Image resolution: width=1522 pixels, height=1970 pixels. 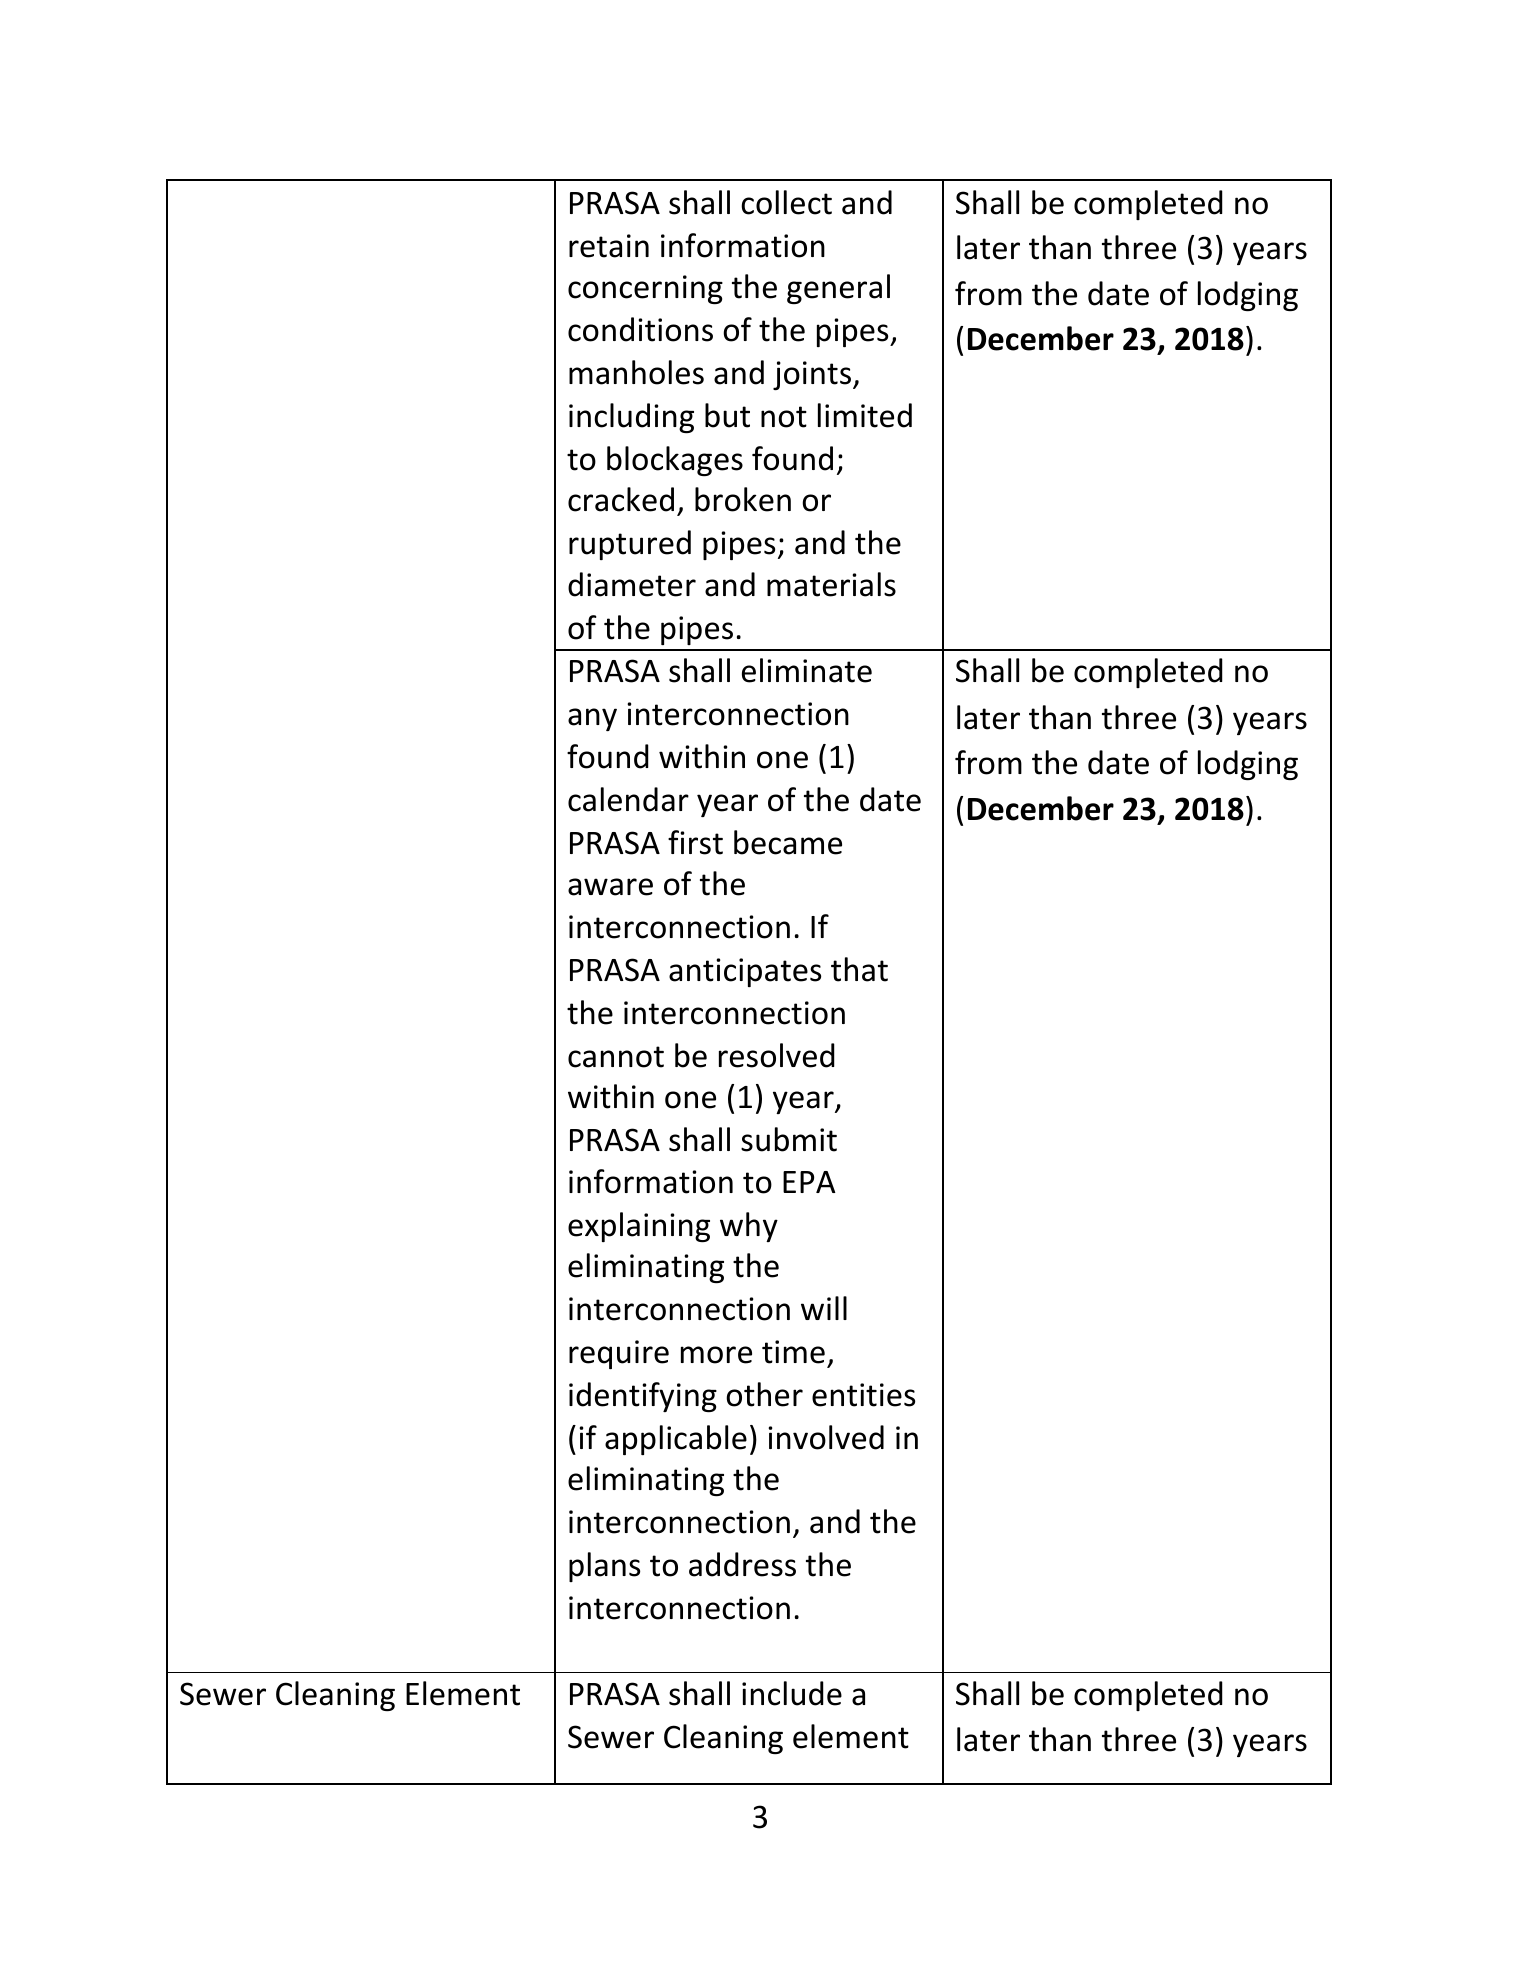 I want to click on anticipates, so click(x=745, y=972).
